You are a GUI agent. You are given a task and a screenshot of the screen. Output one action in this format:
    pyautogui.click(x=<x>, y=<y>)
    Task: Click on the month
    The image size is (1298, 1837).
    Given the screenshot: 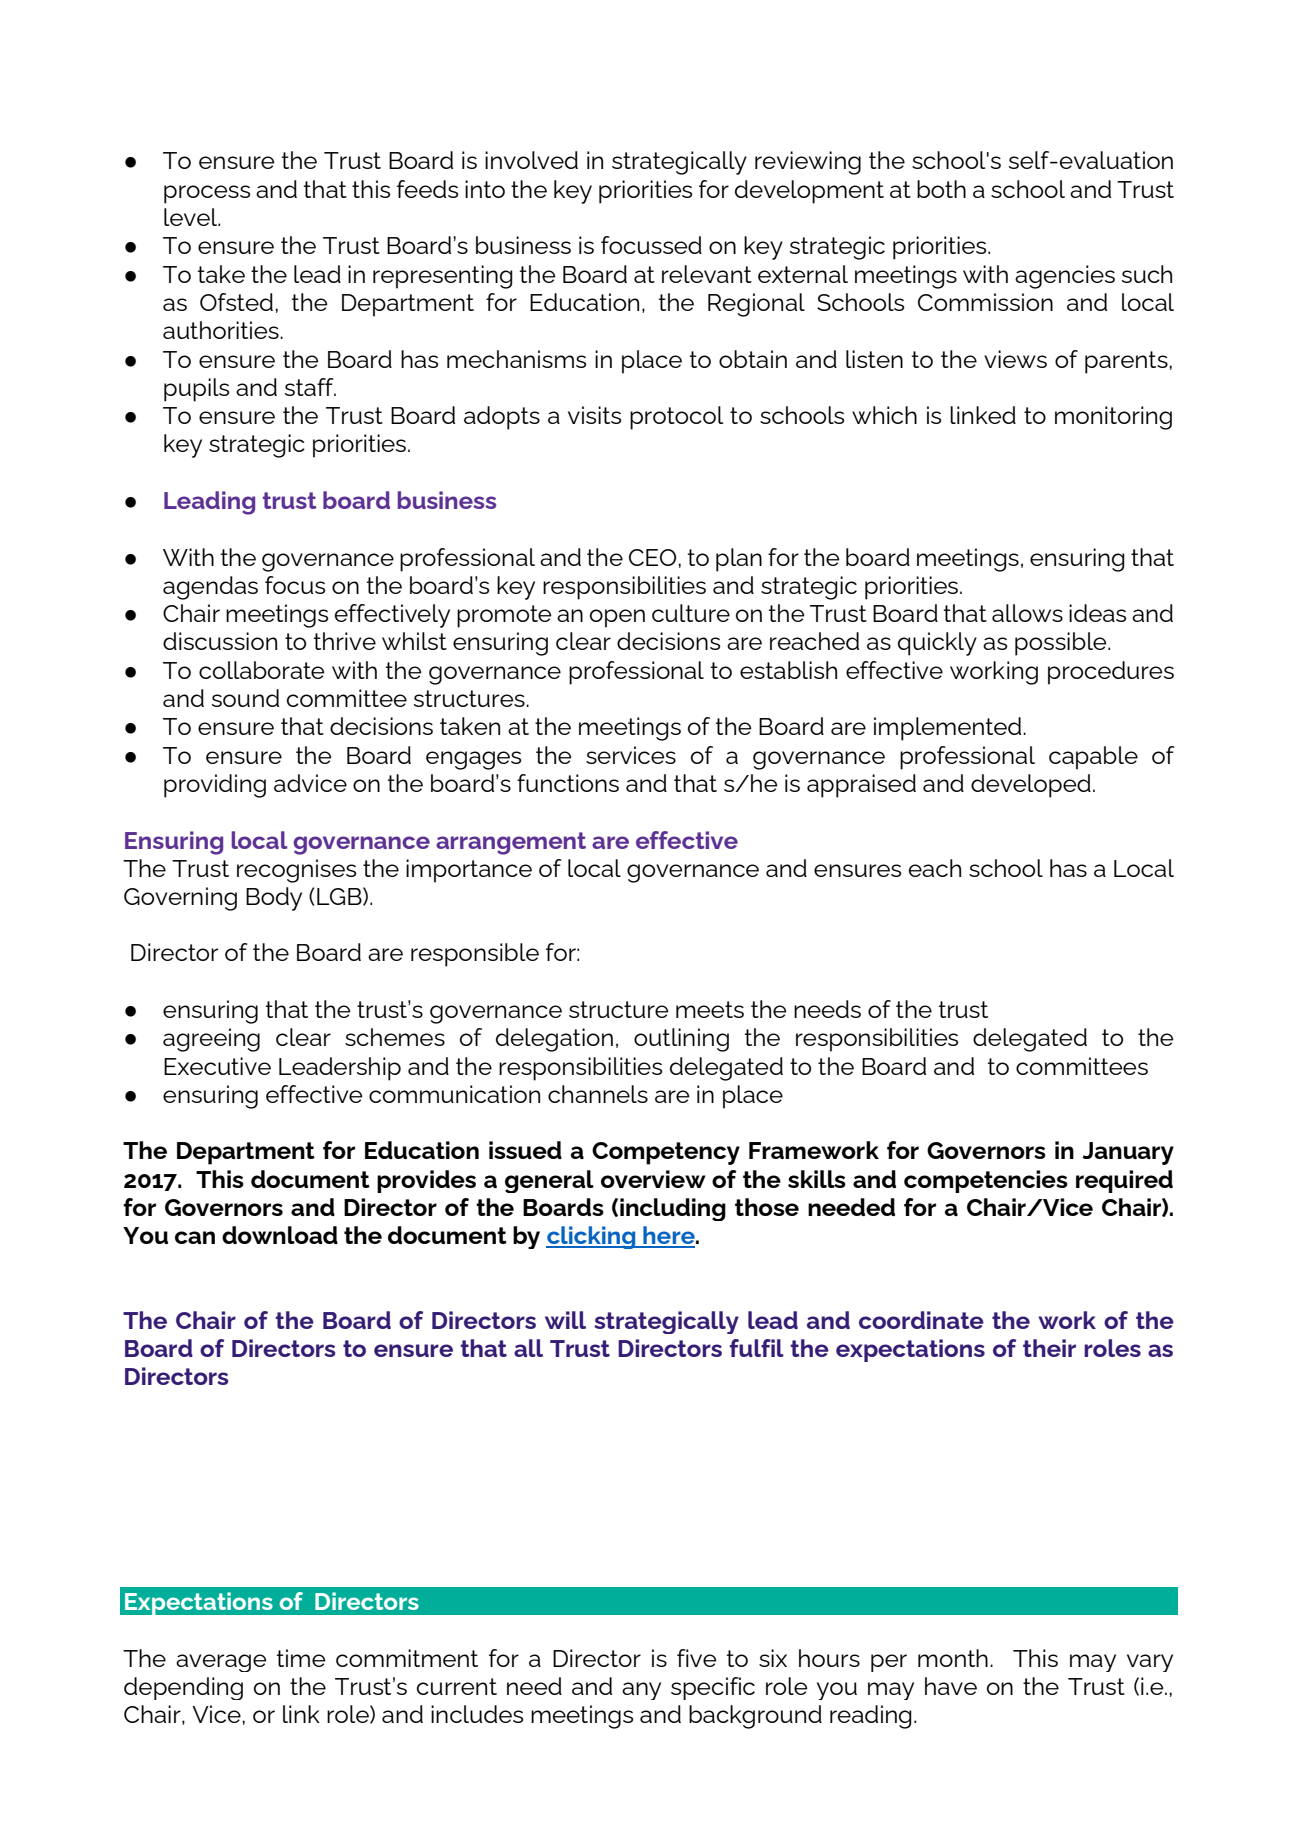 What is the action you would take?
    pyautogui.click(x=953, y=1658)
